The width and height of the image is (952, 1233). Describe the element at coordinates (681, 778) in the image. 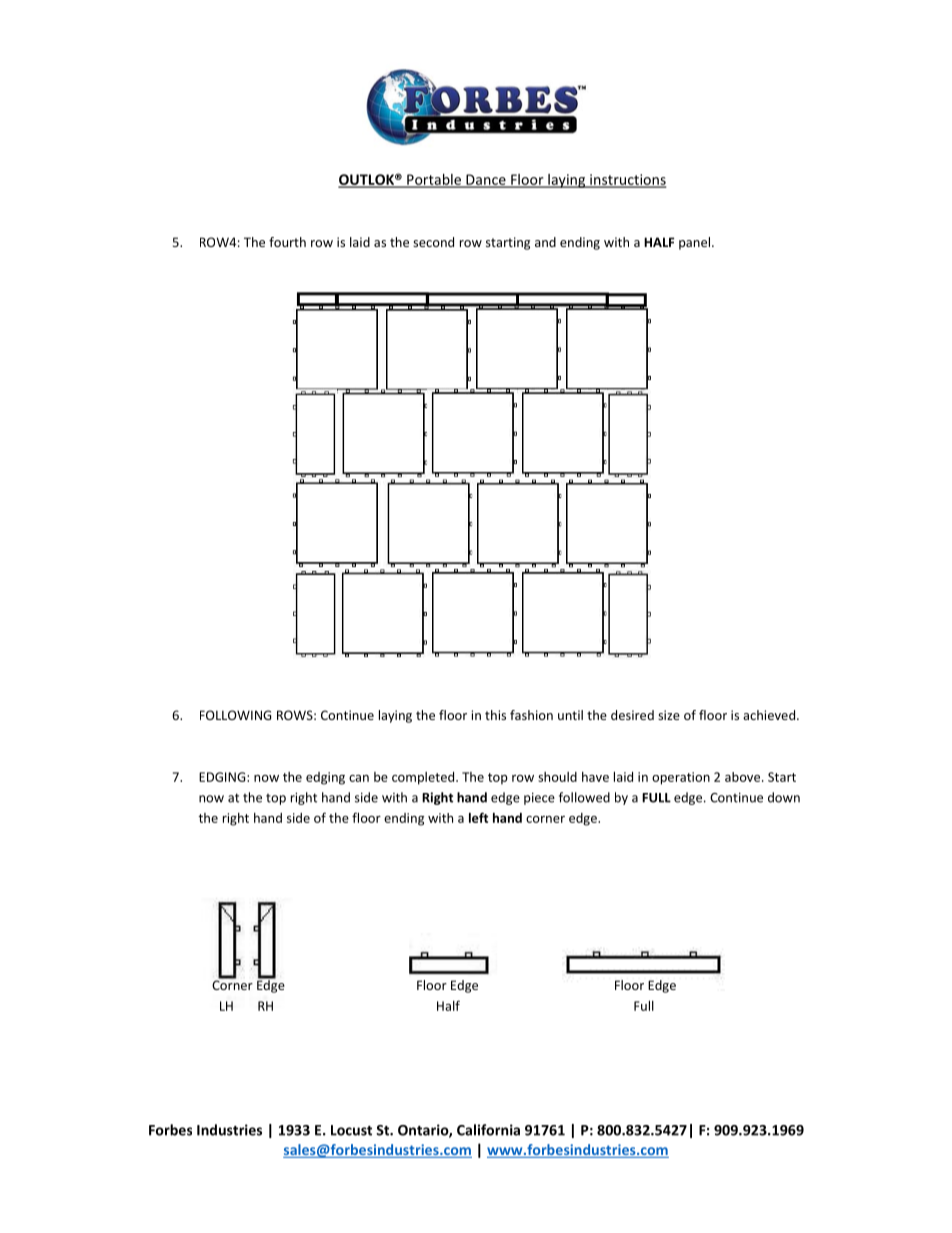

I see `operation` at that location.
